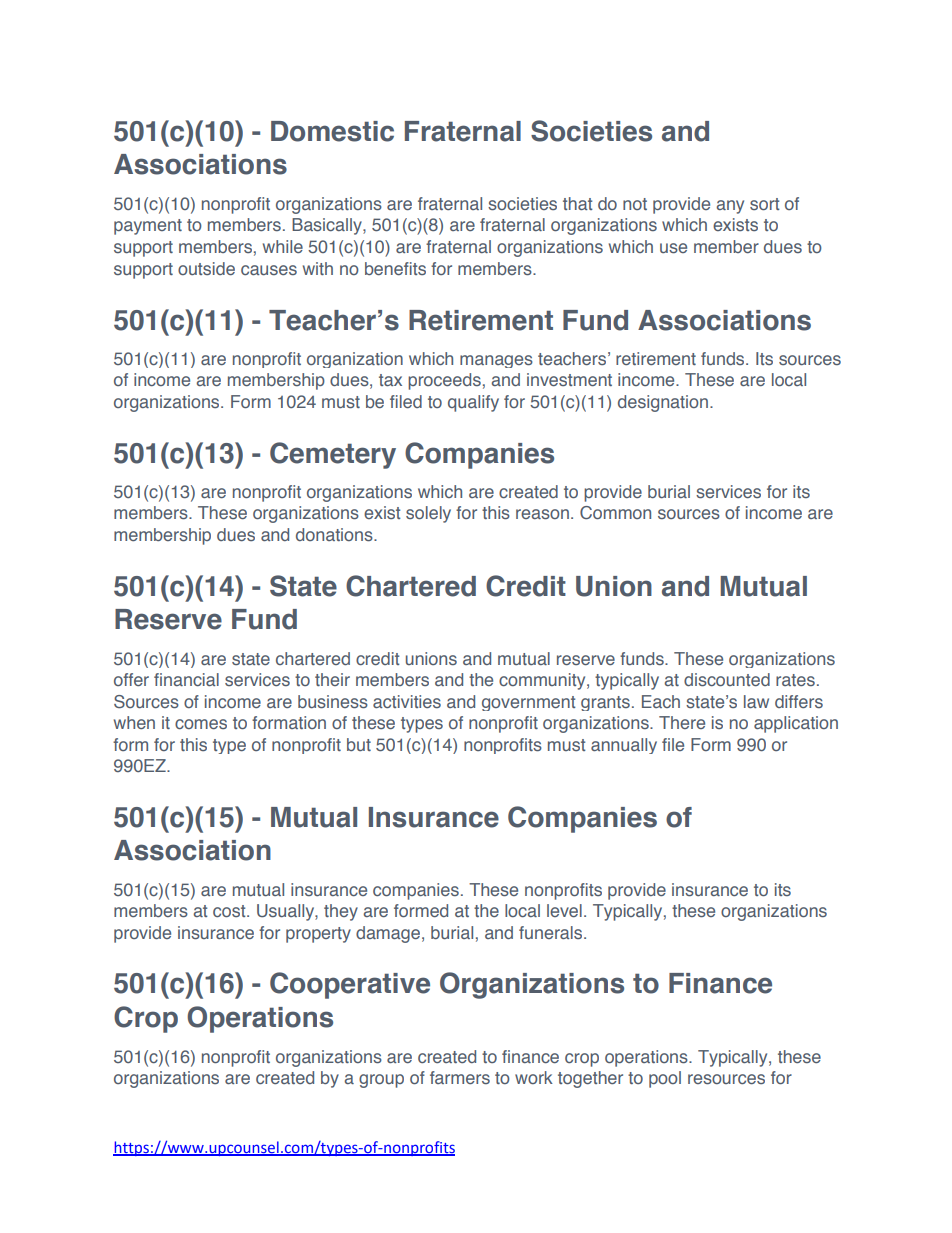 This document has width=952, height=1233. Describe the element at coordinates (727, 679) in the document. I see `discounted` at that location.
